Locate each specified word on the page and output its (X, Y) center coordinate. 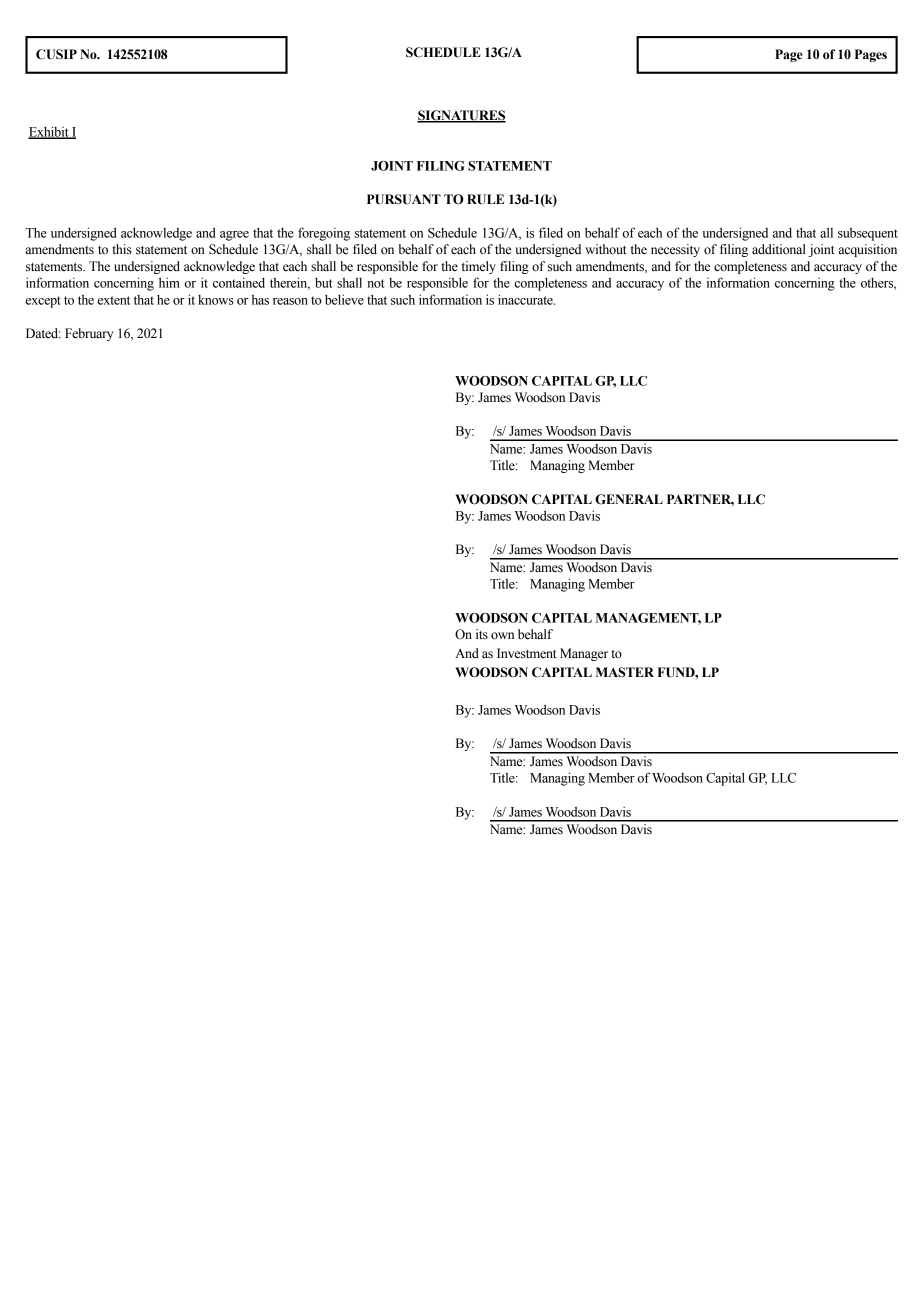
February (89, 334)
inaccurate (526, 299)
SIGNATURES (461, 116)
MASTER (625, 672)
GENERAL (629, 499)
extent (114, 300)
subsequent (868, 234)
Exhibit (49, 132)
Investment (527, 653)
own (502, 636)
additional (779, 249)
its (482, 634)
